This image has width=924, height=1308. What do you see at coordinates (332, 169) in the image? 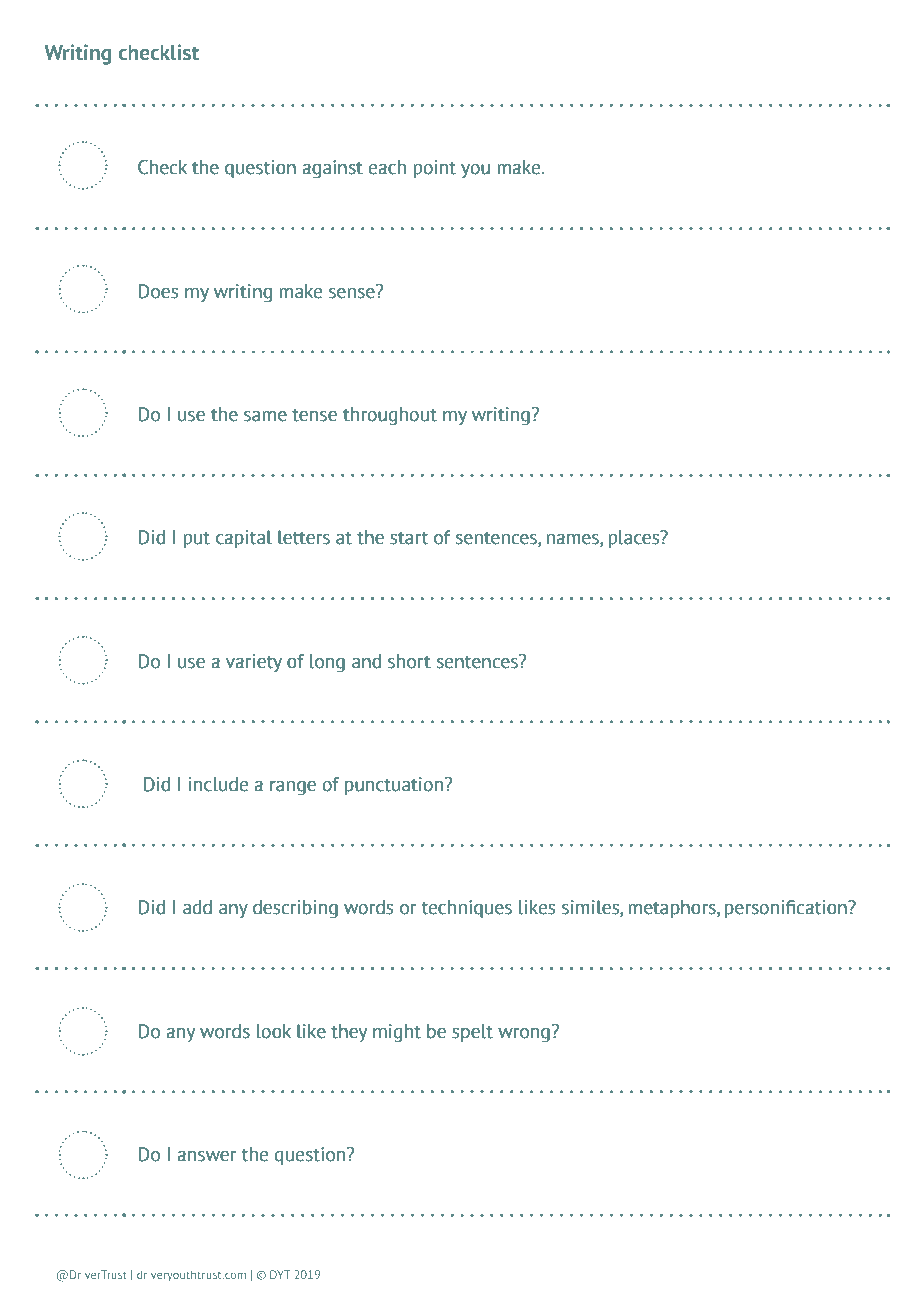
I see `against` at bounding box center [332, 169].
